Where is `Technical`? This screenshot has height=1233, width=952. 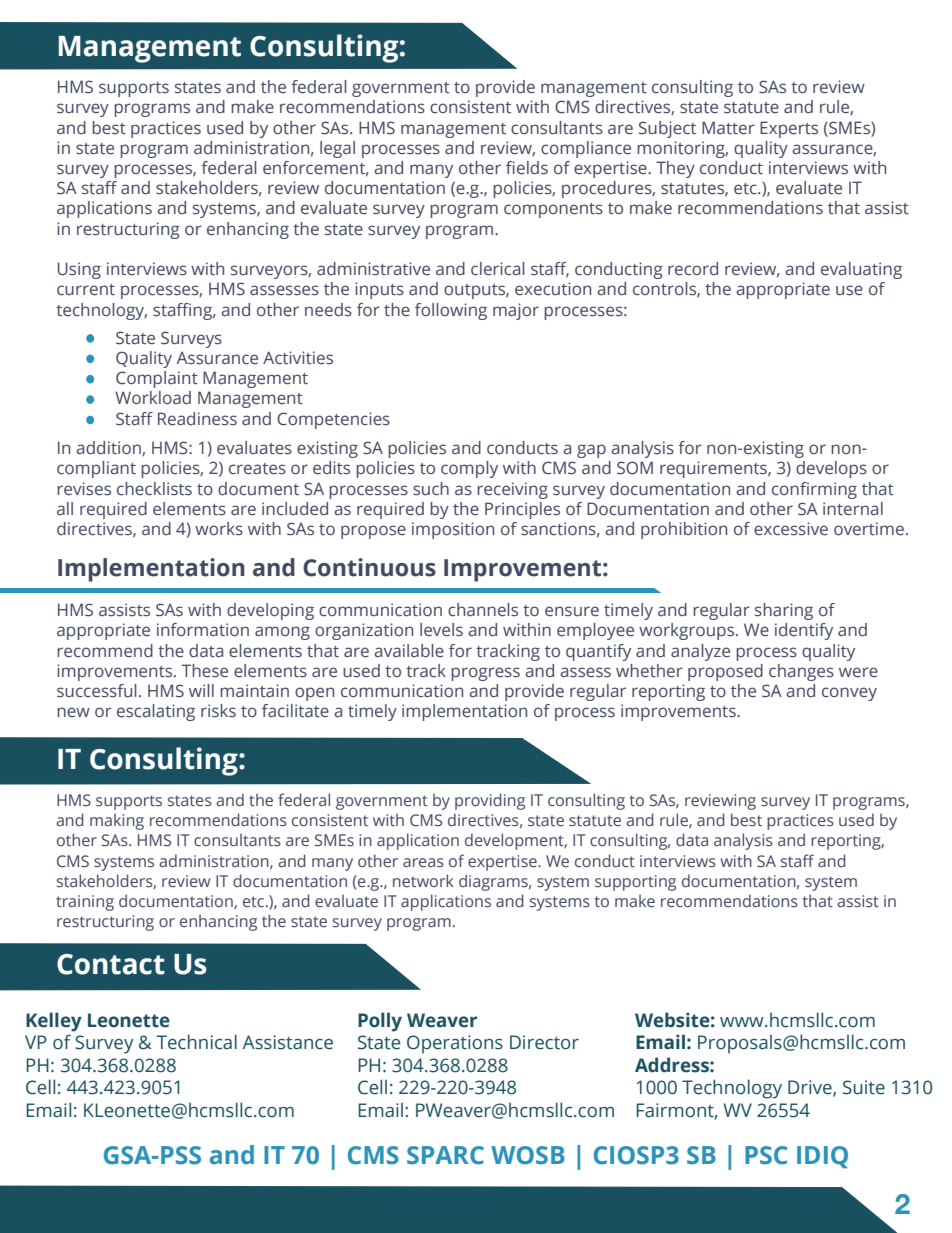
Technical is located at coordinates (196, 1042).
